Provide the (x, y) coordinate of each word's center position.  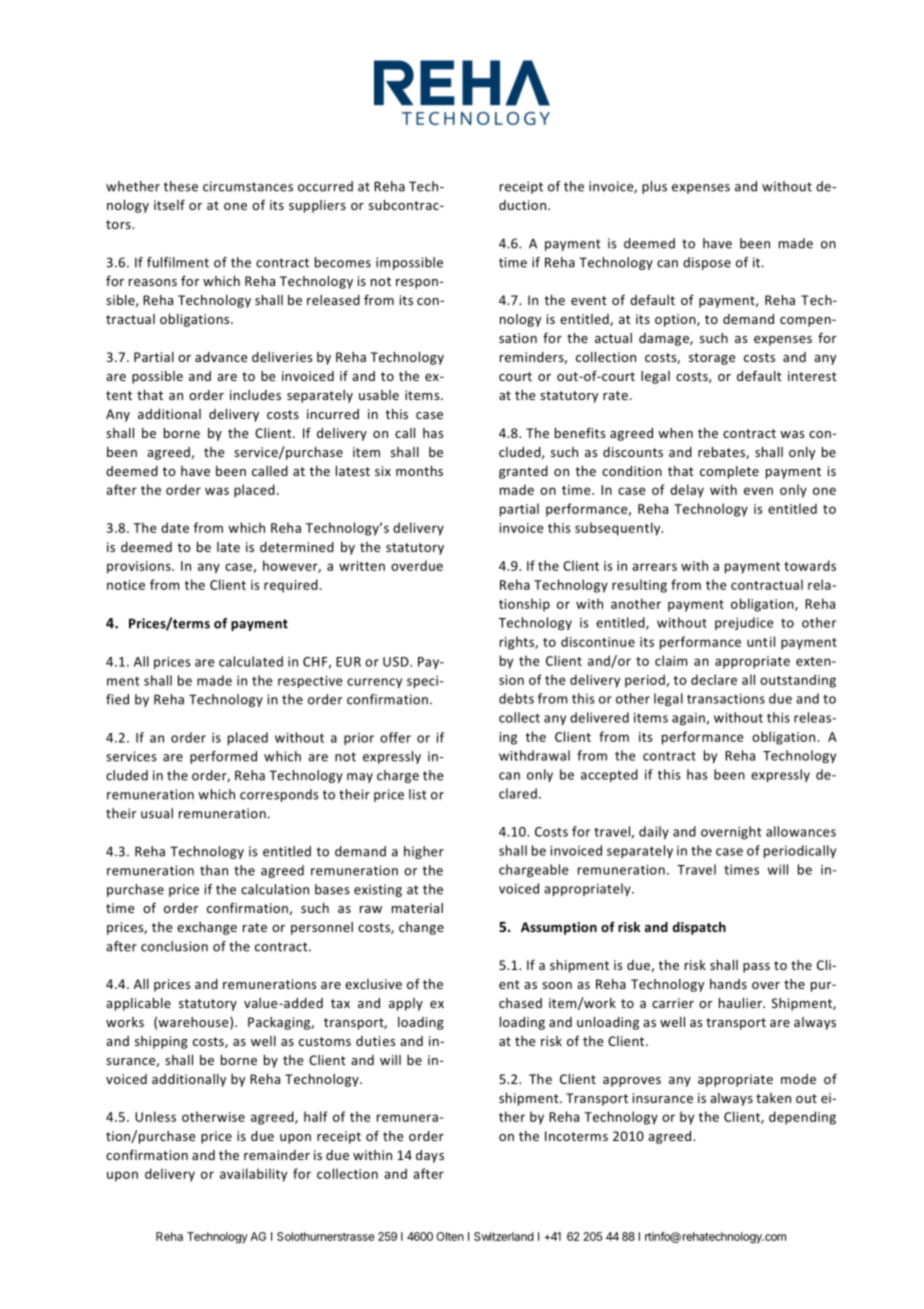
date (175, 527)
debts (516, 698)
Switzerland (504, 1236)
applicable (138, 1004)
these (181, 186)
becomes (343, 262)
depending (802, 1118)
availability (253, 1175)
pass (756, 968)
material (417, 908)
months (419, 471)
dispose (707, 263)
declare (714, 679)
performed (223, 757)
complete (729, 472)
